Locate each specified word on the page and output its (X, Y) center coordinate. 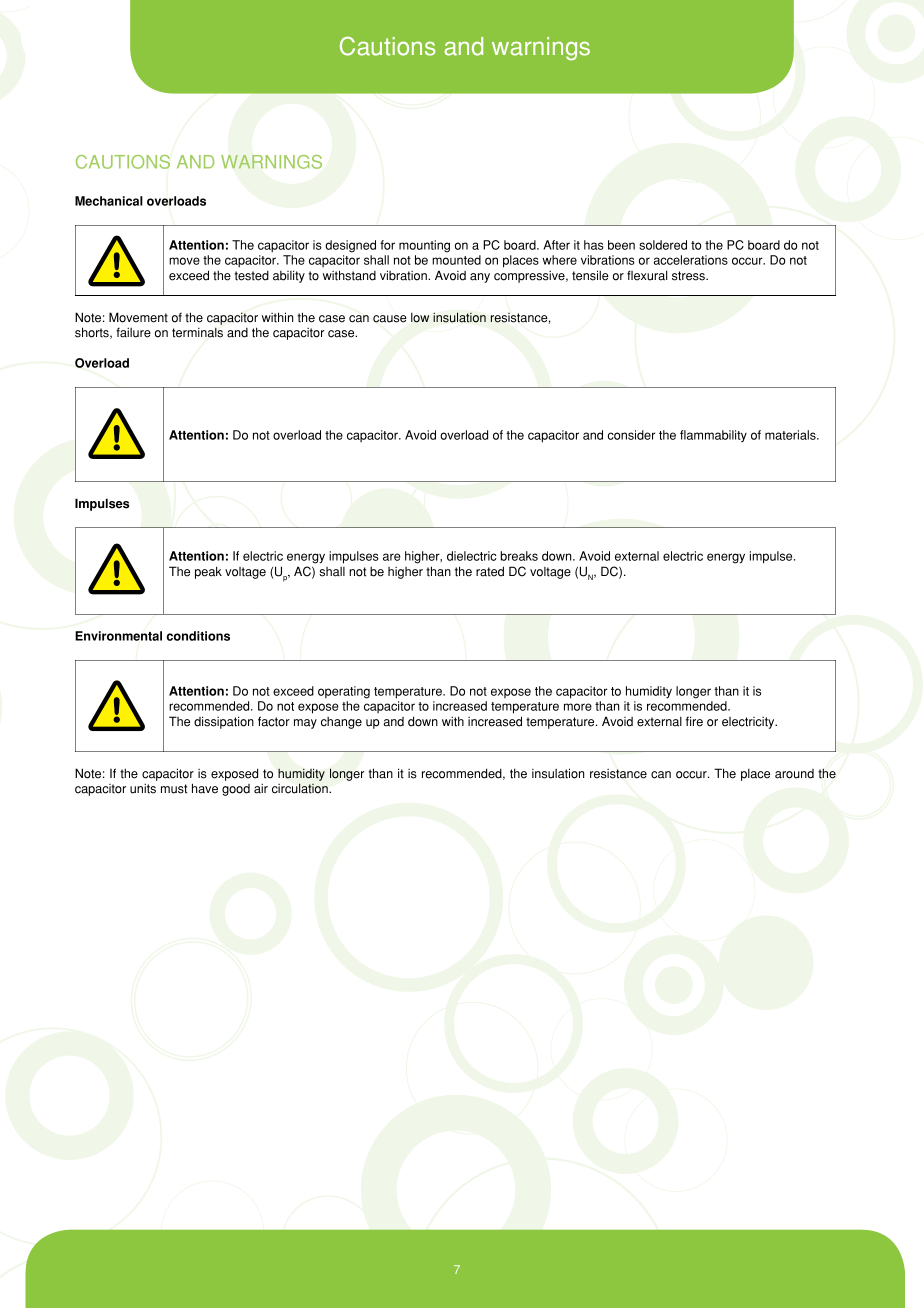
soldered (663, 245)
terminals (197, 332)
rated (490, 571)
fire (694, 721)
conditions (198, 636)
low (420, 318)
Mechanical (109, 201)
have (205, 788)
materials (791, 435)
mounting (424, 246)
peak (208, 572)
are (392, 557)
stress (689, 276)
